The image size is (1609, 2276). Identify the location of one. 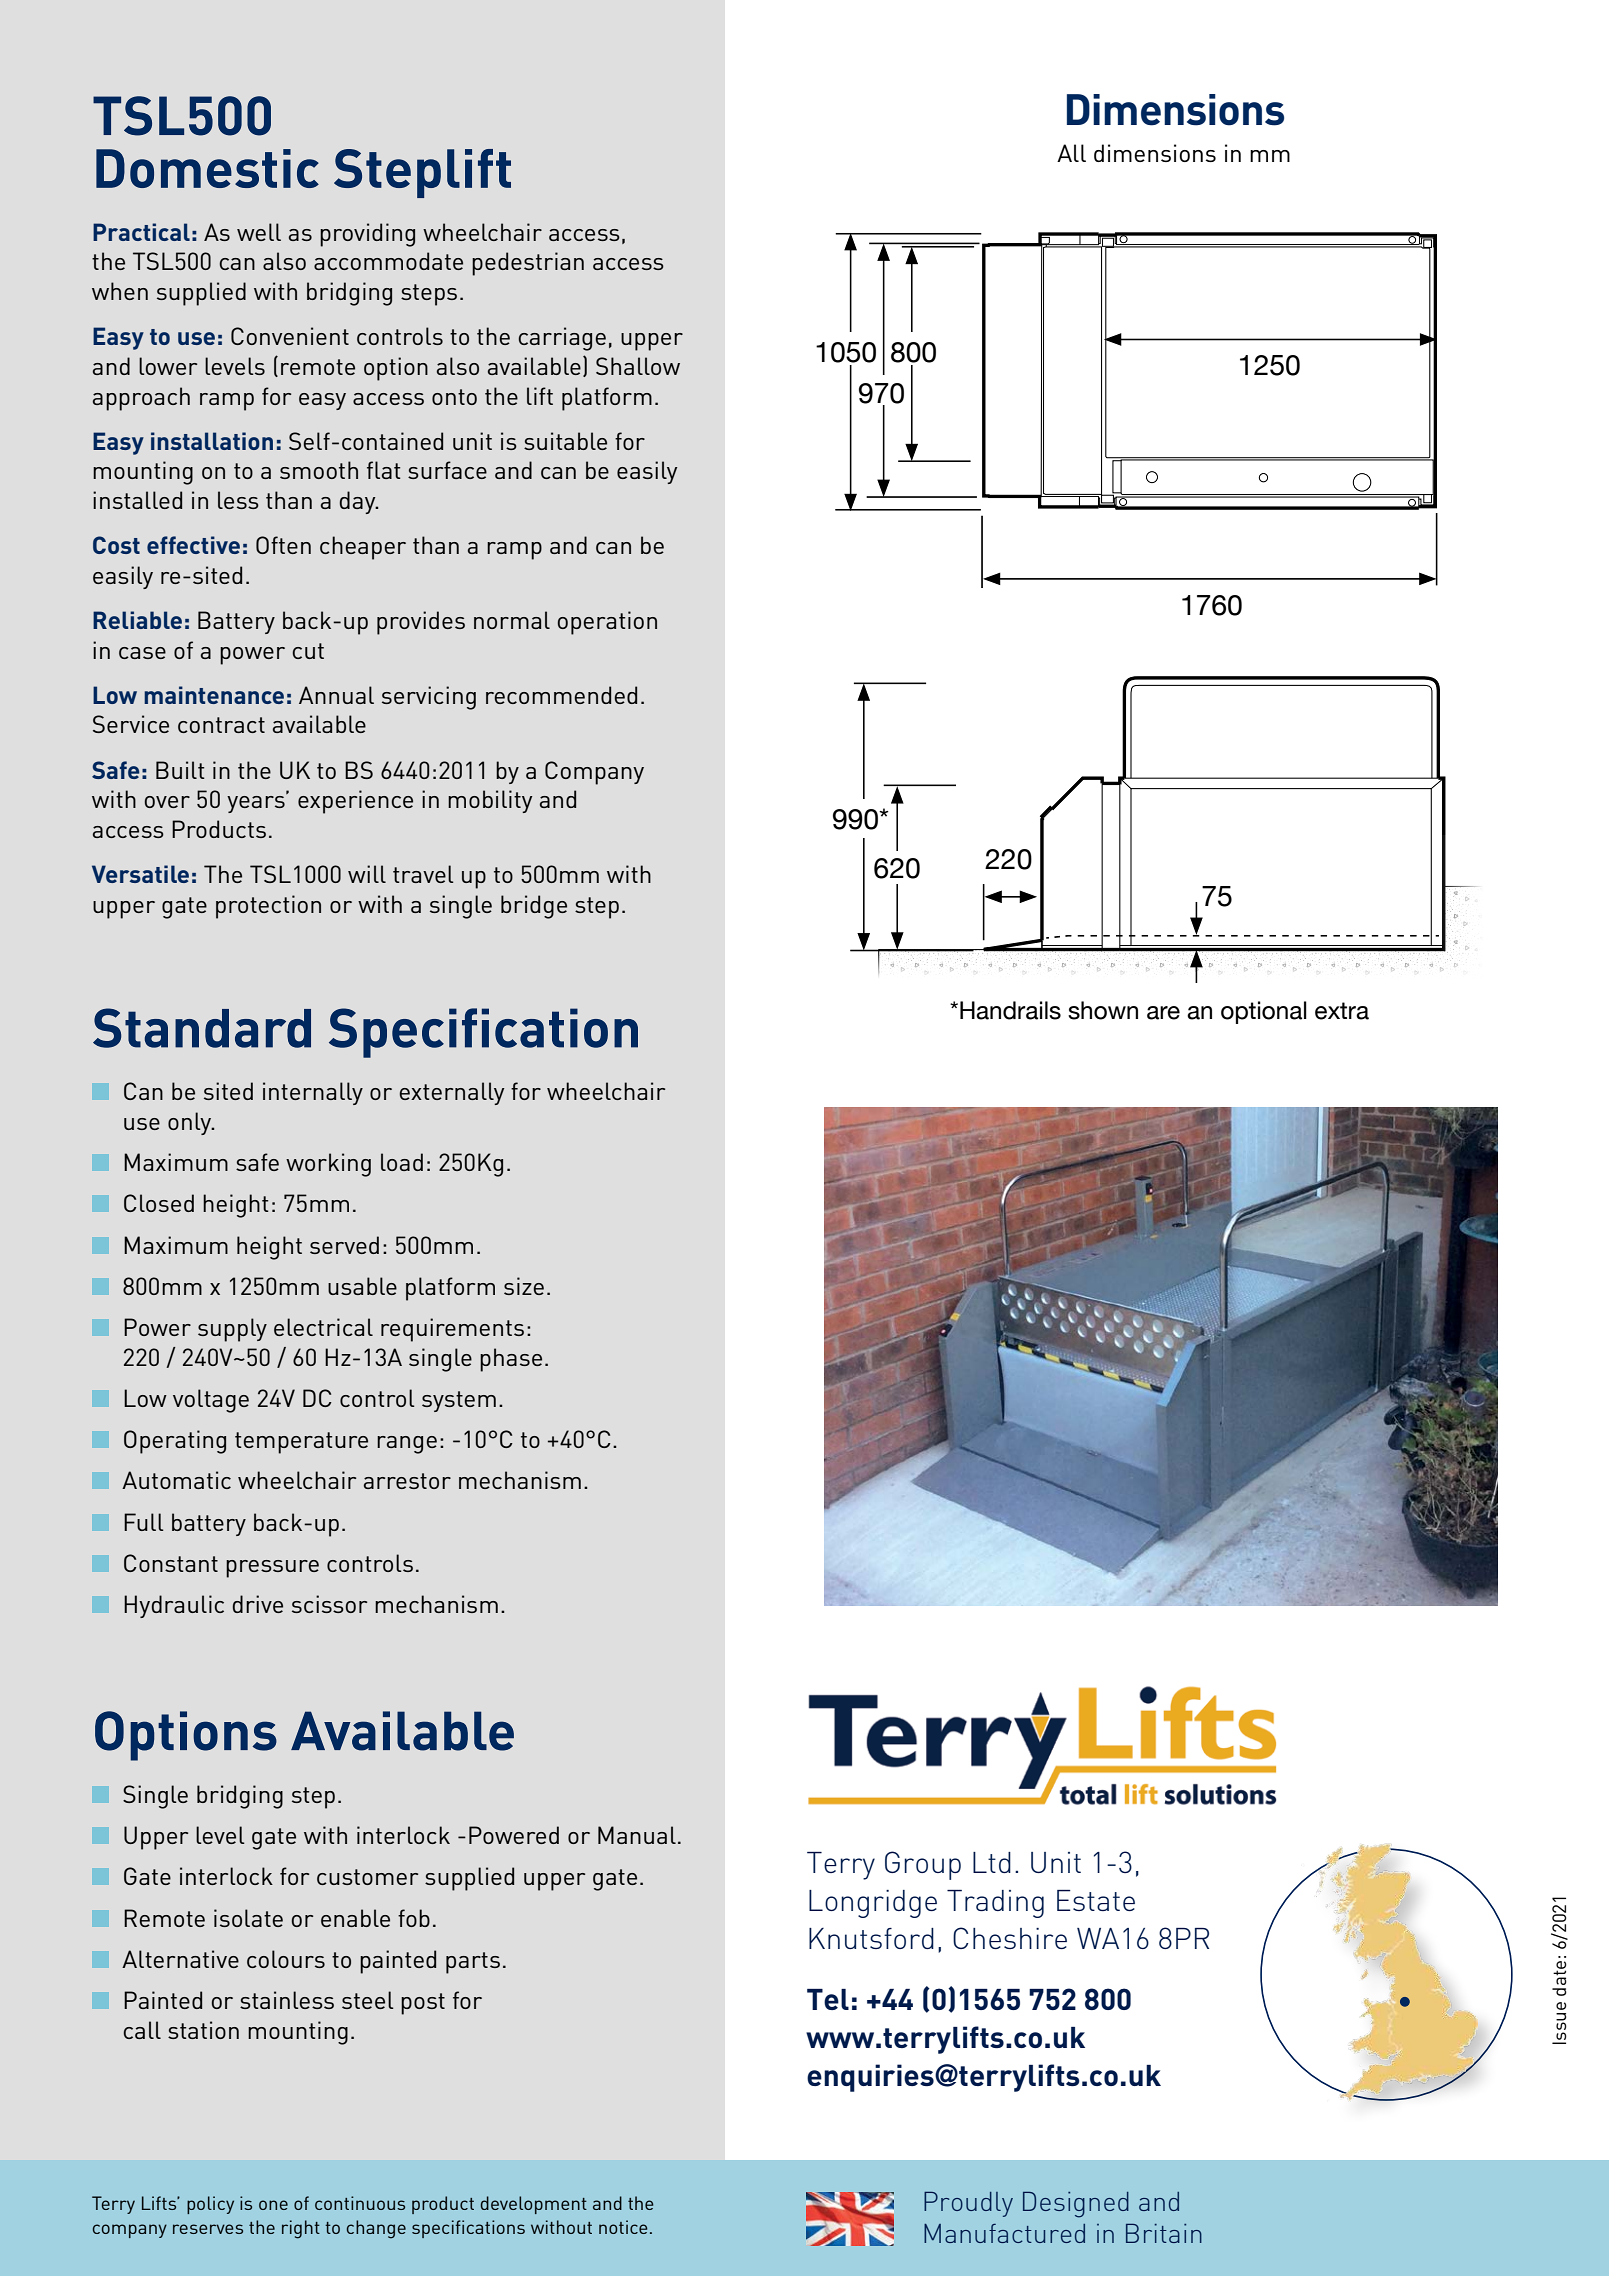
(273, 2205).
